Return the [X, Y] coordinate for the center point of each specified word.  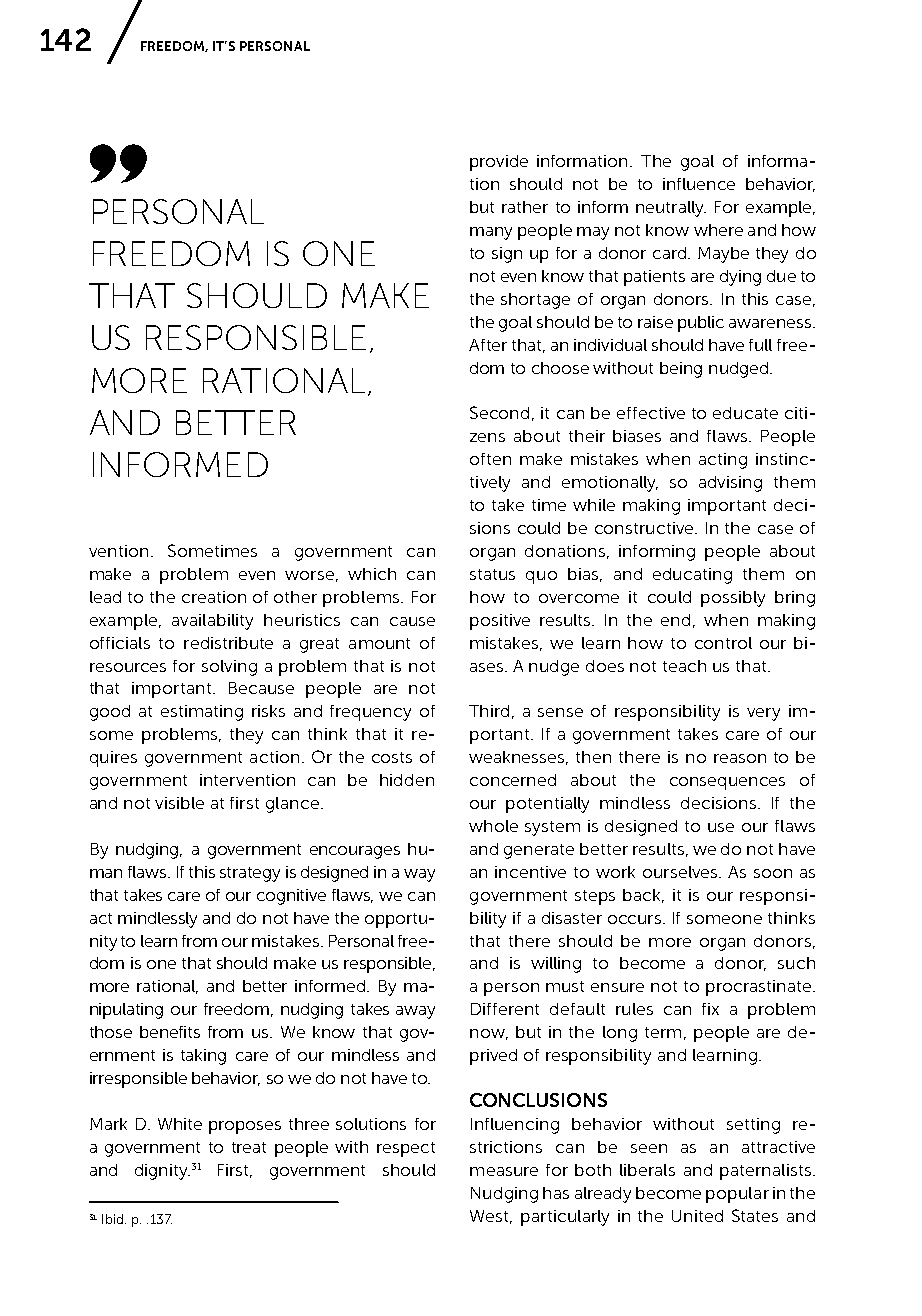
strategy [250, 874]
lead [105, 597]
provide [499, 163]
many [491, 233]
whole [493, 826]
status [492, 574]
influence [699, 184]
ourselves [681, 872]
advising [730, 484]
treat [249, 1147]
